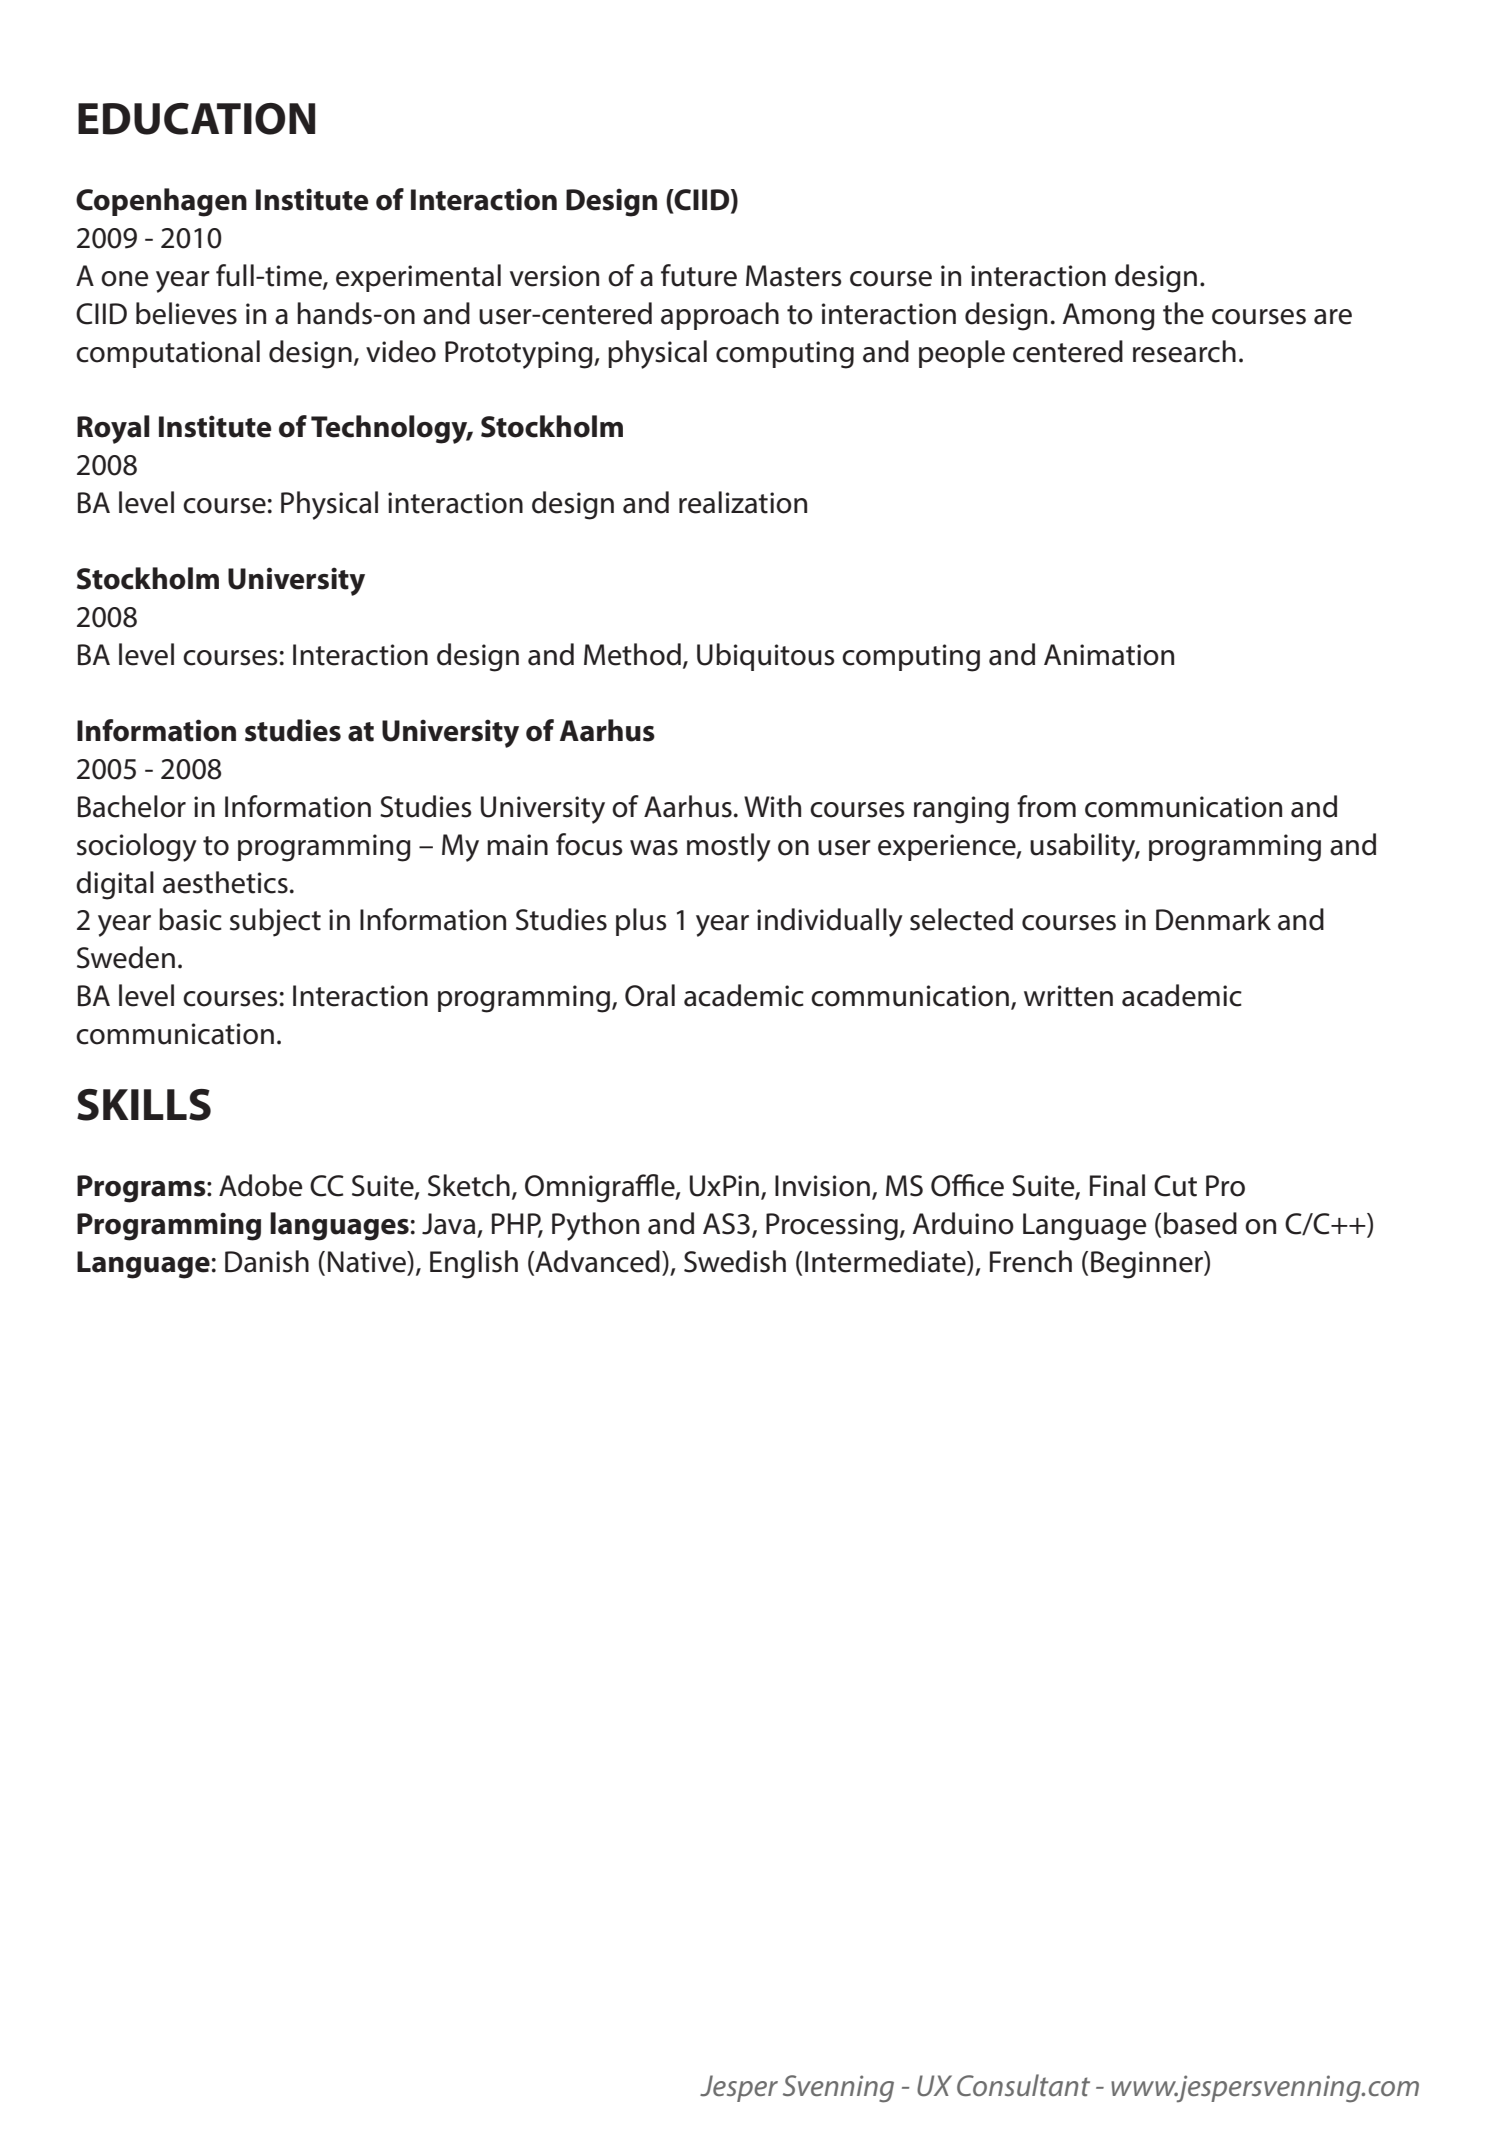 This screenshot has width=1504, height=2129. Describe the element at coordinates (699, 275) in the screenshot. I see `future` at that location.
